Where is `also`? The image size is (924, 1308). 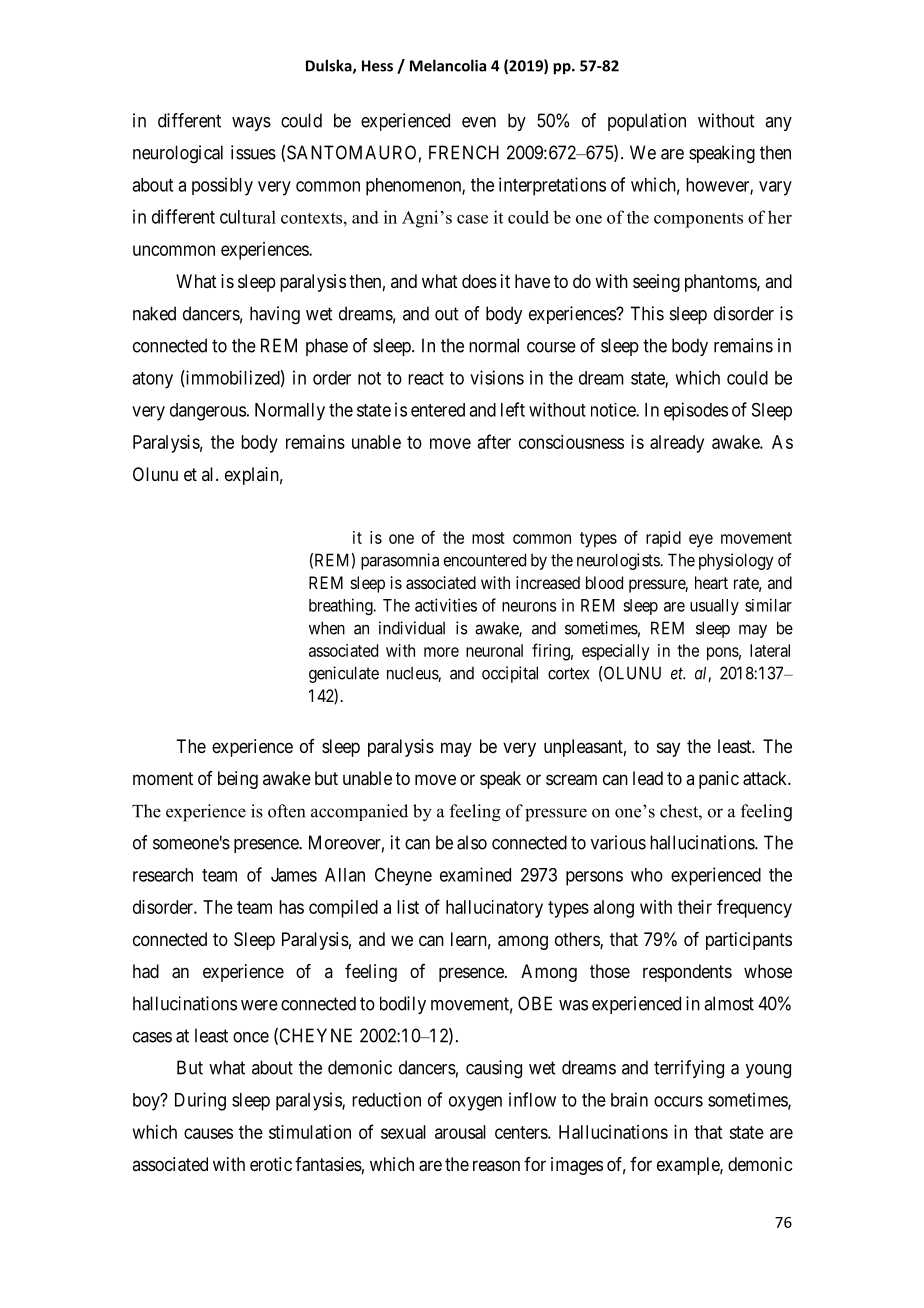
also is located at coordinates (472, 842).
